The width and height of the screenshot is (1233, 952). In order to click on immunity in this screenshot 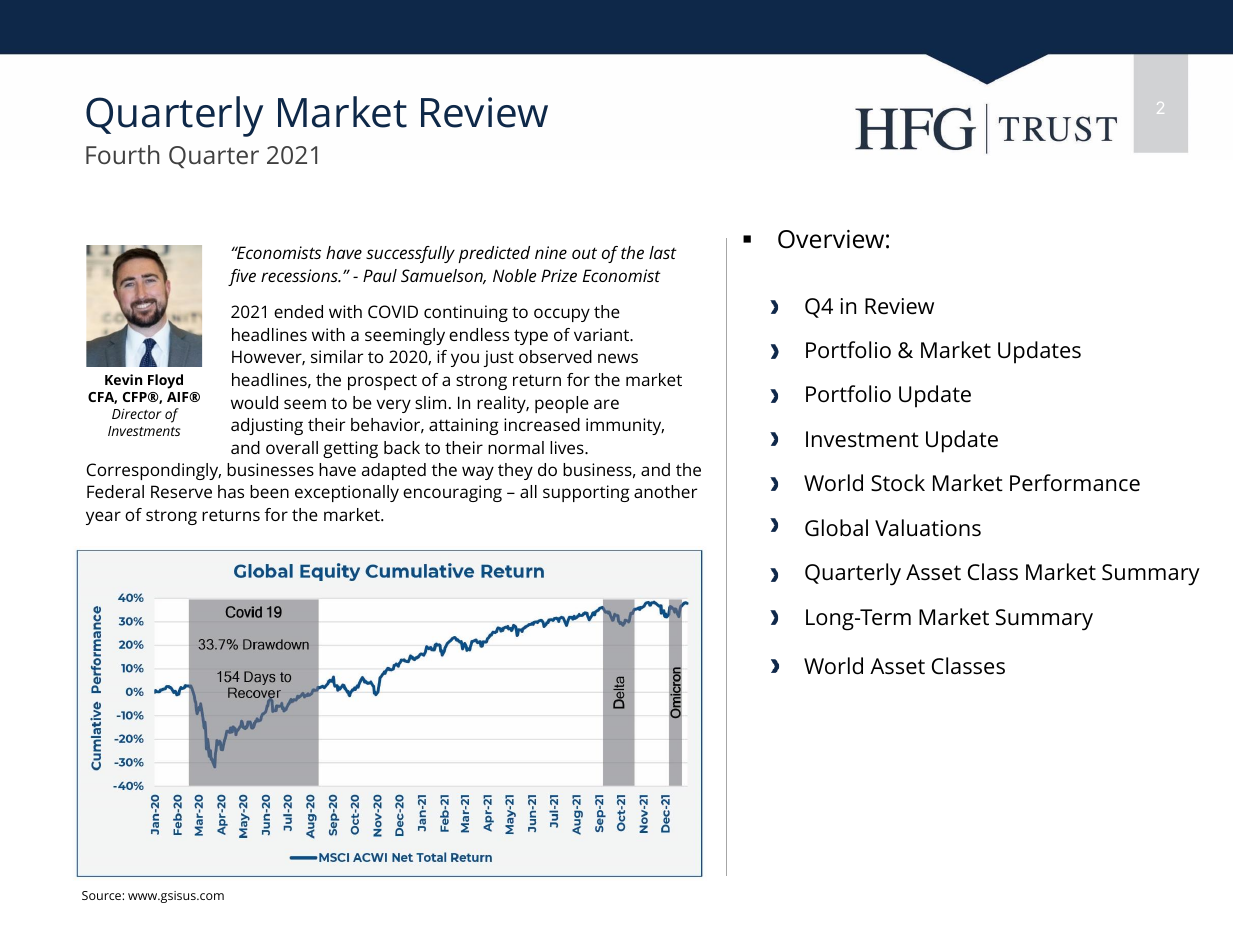, I will do `click(625, 426)`.
